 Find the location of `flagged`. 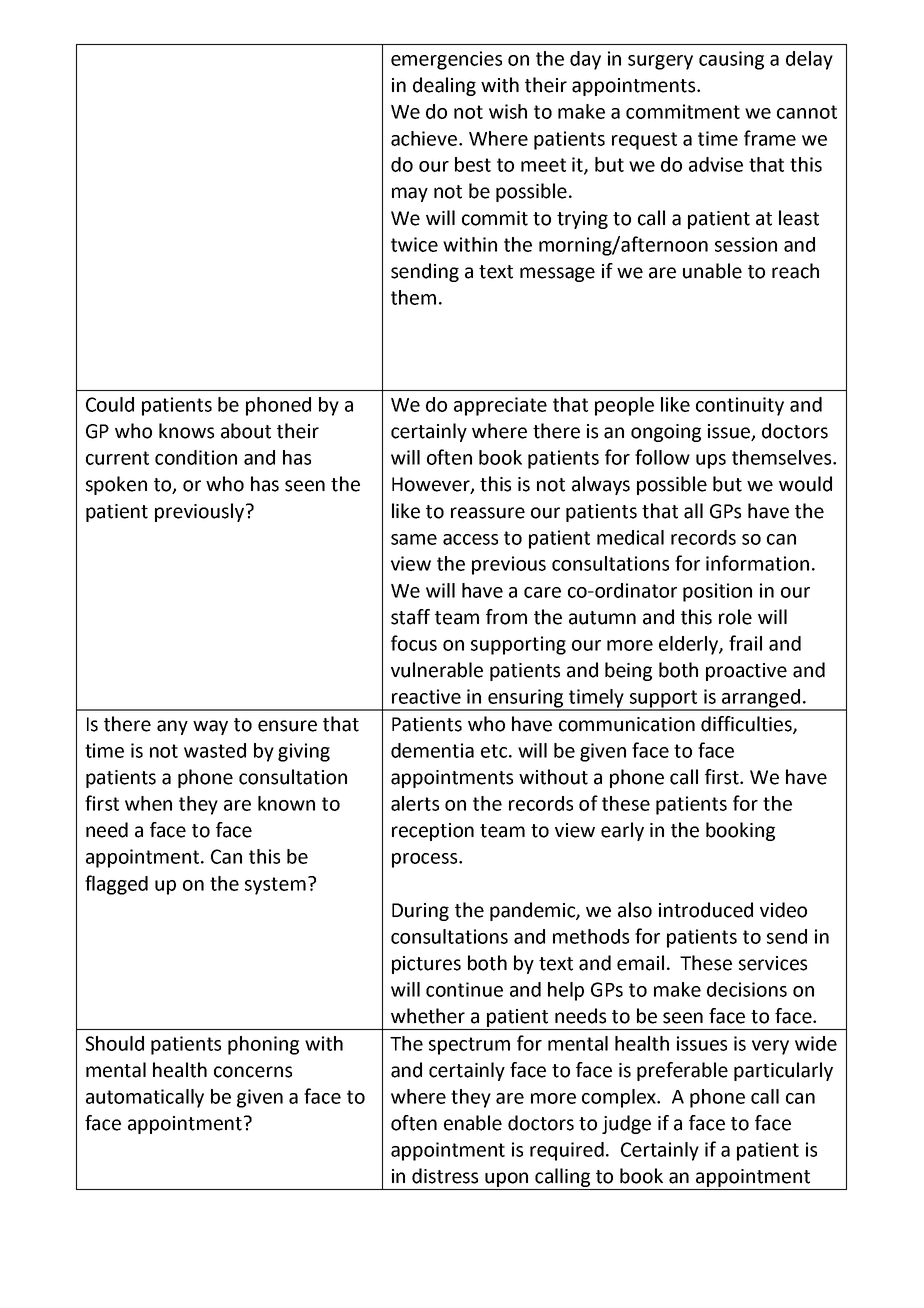

flagged is located at coordinates (116, 885).
